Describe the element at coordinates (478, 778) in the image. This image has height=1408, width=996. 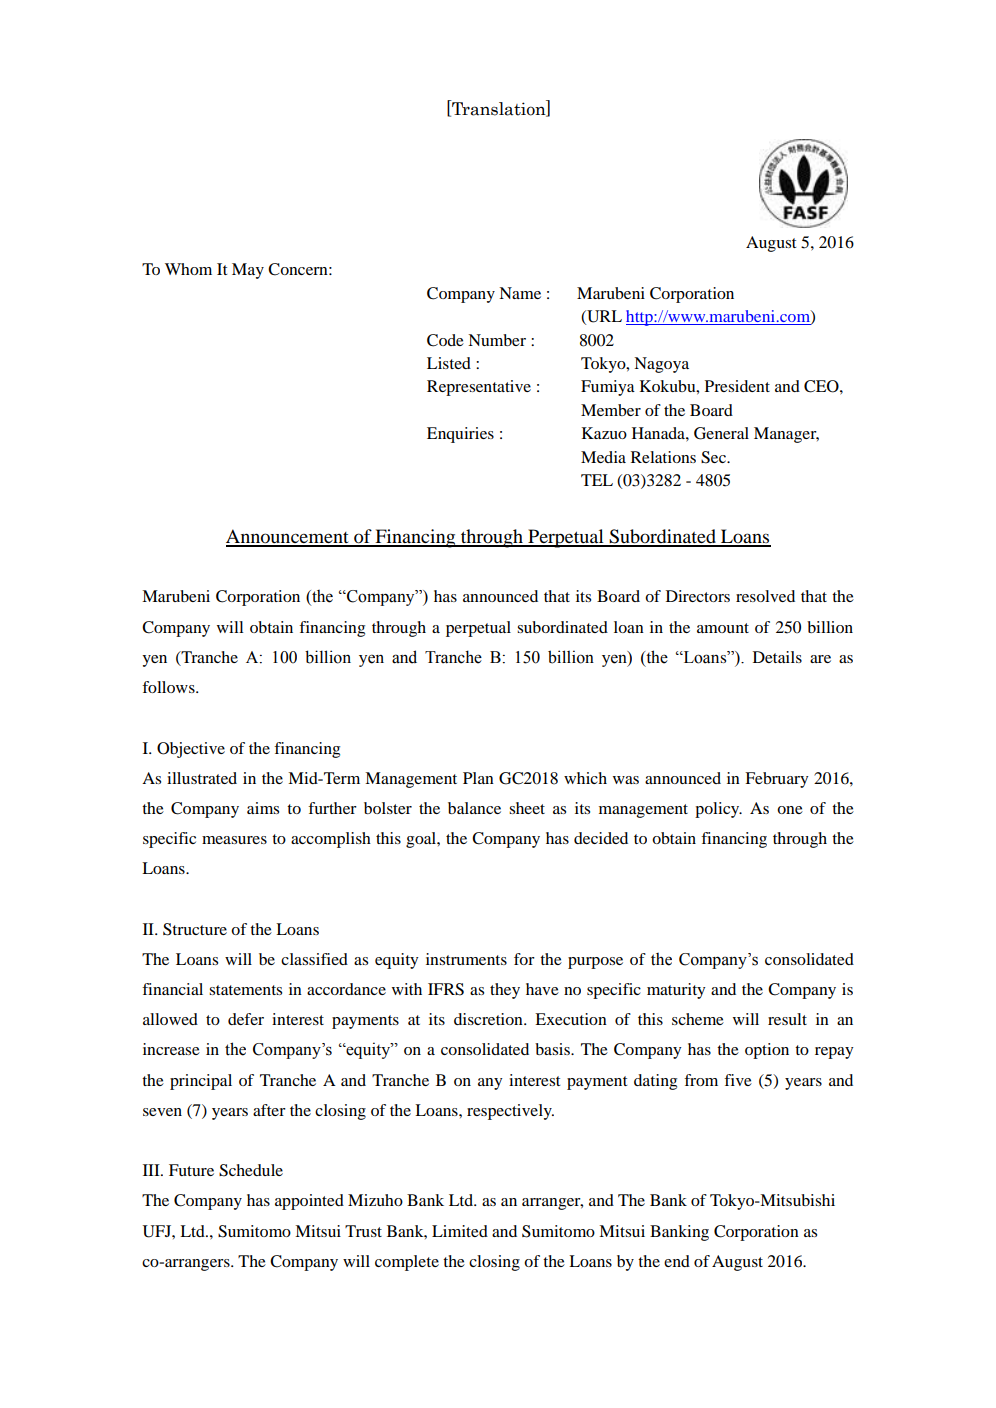
I see `Plan` at that location.
